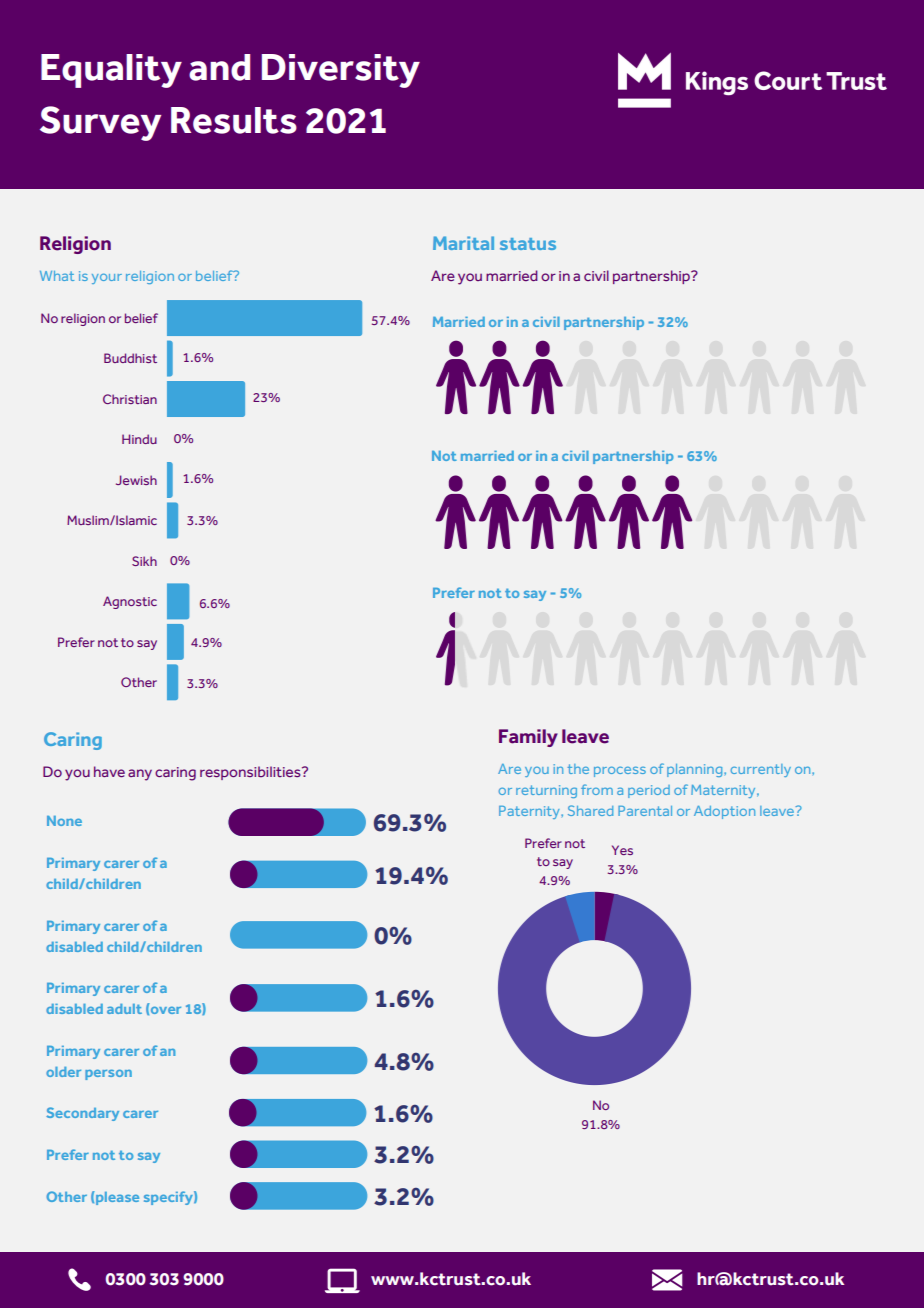  What do you see at coordinates (463, 243) in the screenshot?
I see `Marital` at bounding box center [463, 243].
